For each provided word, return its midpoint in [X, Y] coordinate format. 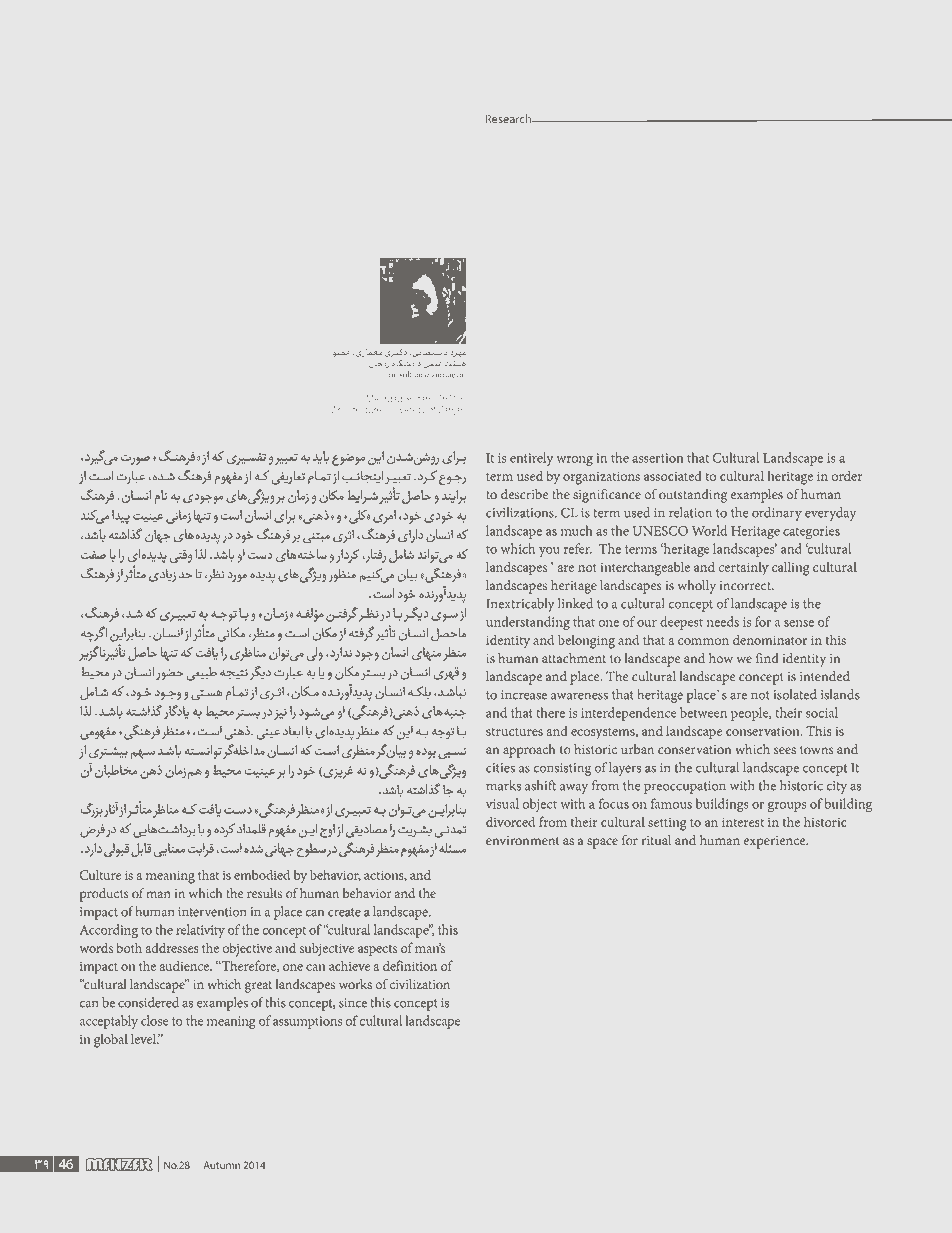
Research [510, 119]
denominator [770, 640]
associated [673, 476]
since [353, 1003]
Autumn [222, 1165]
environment [522, 841]
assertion [657, 458]
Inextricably [520, 605]
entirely [531, 459]
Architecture [357, 410]
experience [775, 842]
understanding [528, 623]
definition [410, 965]
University [406, 411]
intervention [212, 912]
